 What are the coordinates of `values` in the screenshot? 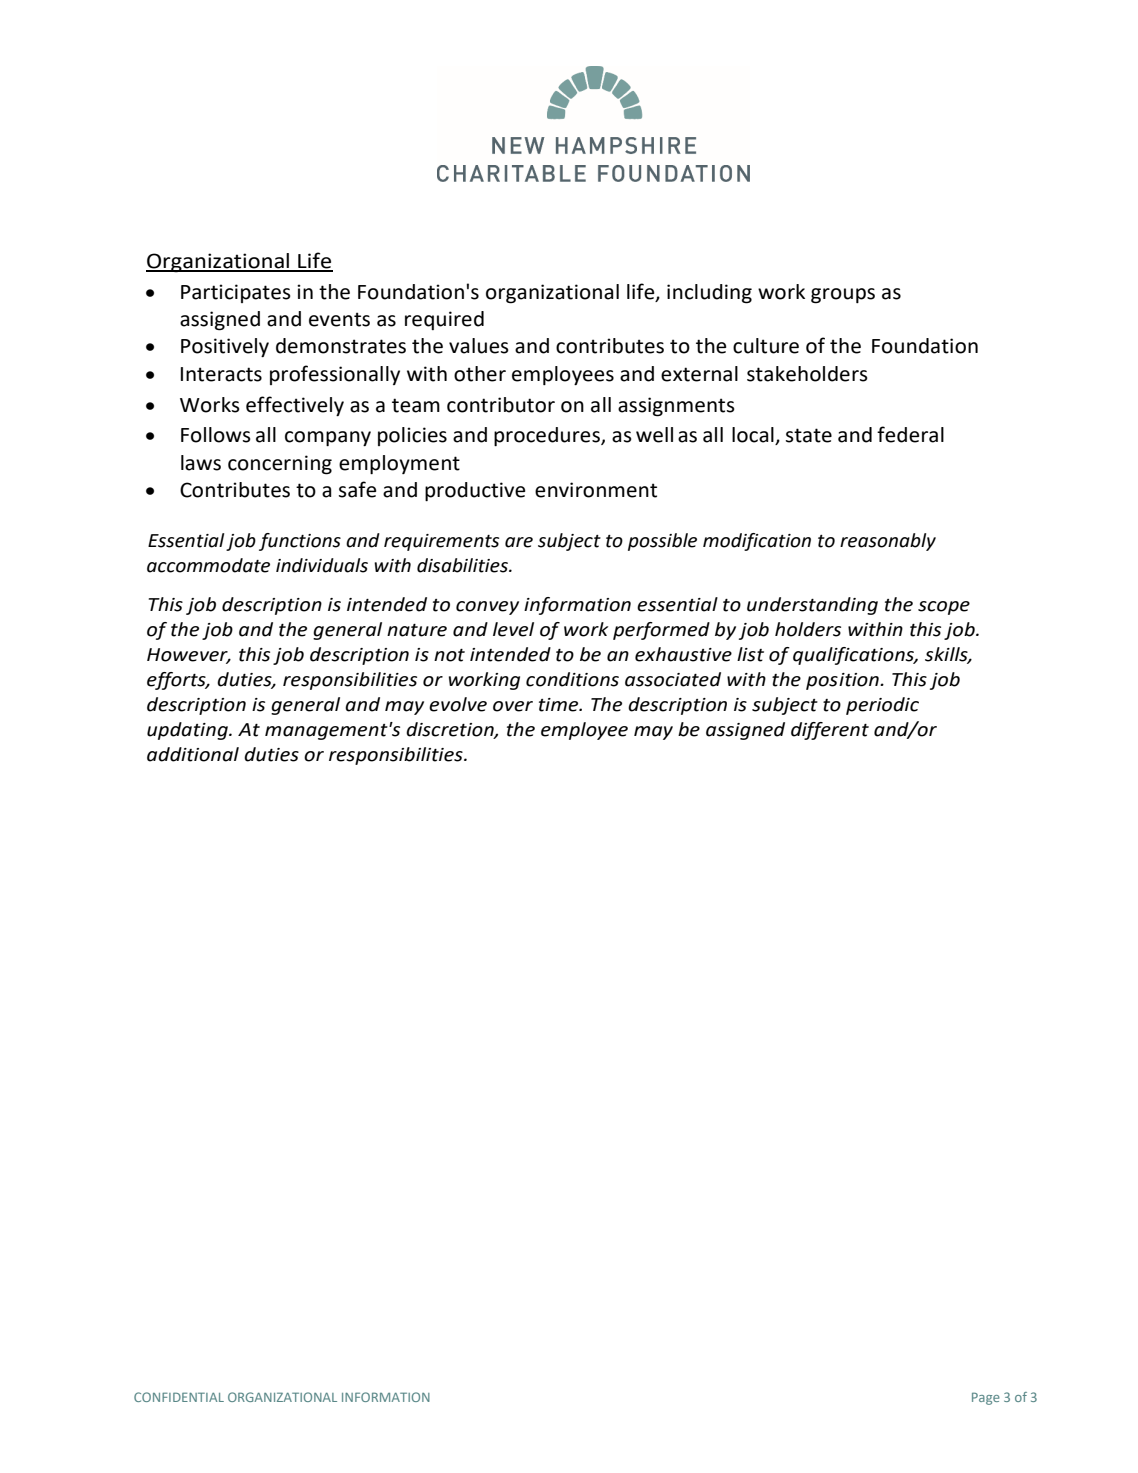 It's located at (479, 346).
